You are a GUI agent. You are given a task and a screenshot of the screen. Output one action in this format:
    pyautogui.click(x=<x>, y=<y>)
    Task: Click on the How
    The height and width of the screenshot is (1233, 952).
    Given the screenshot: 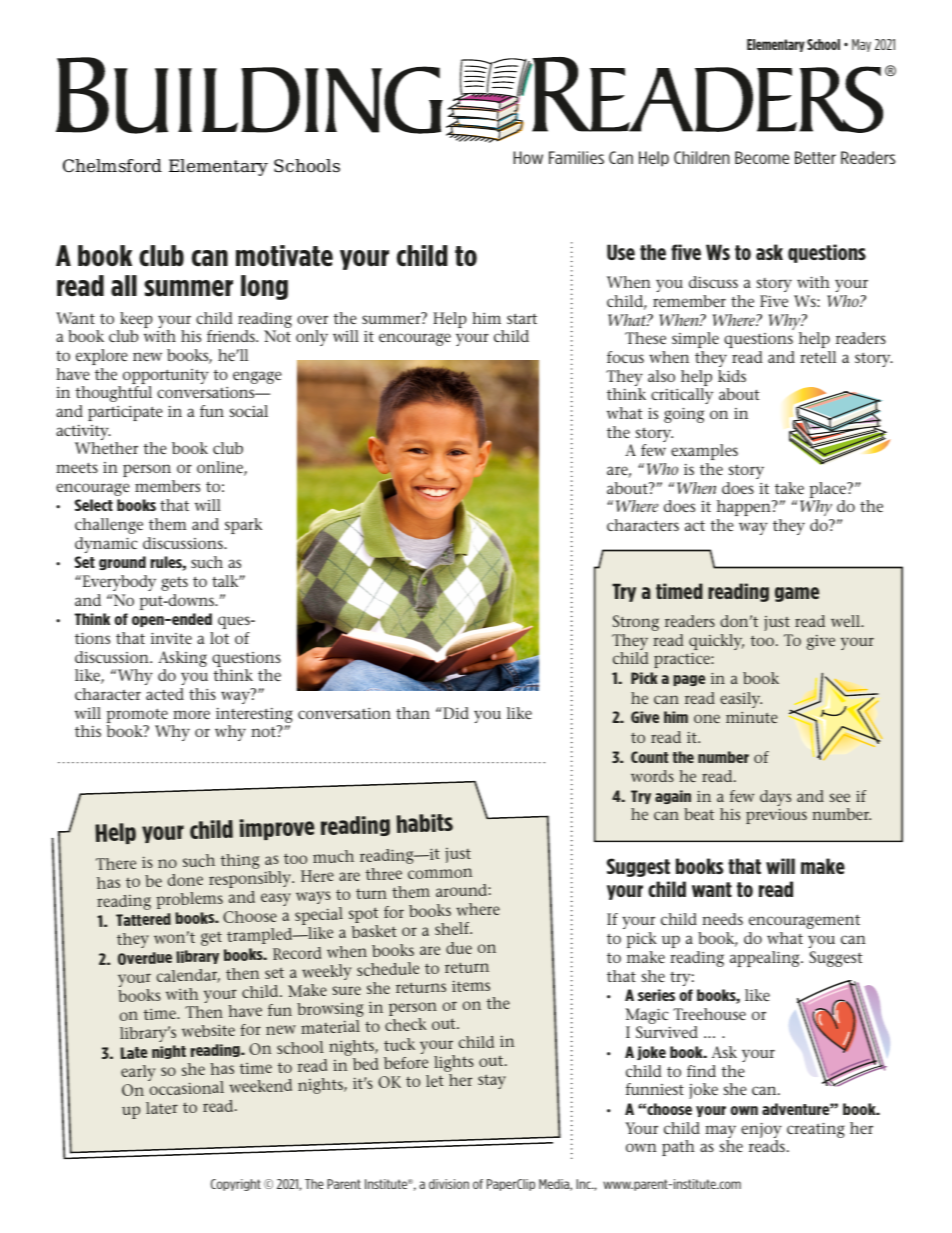 What is the action you would take?
    pyautogui.click(x=528, y=157)
